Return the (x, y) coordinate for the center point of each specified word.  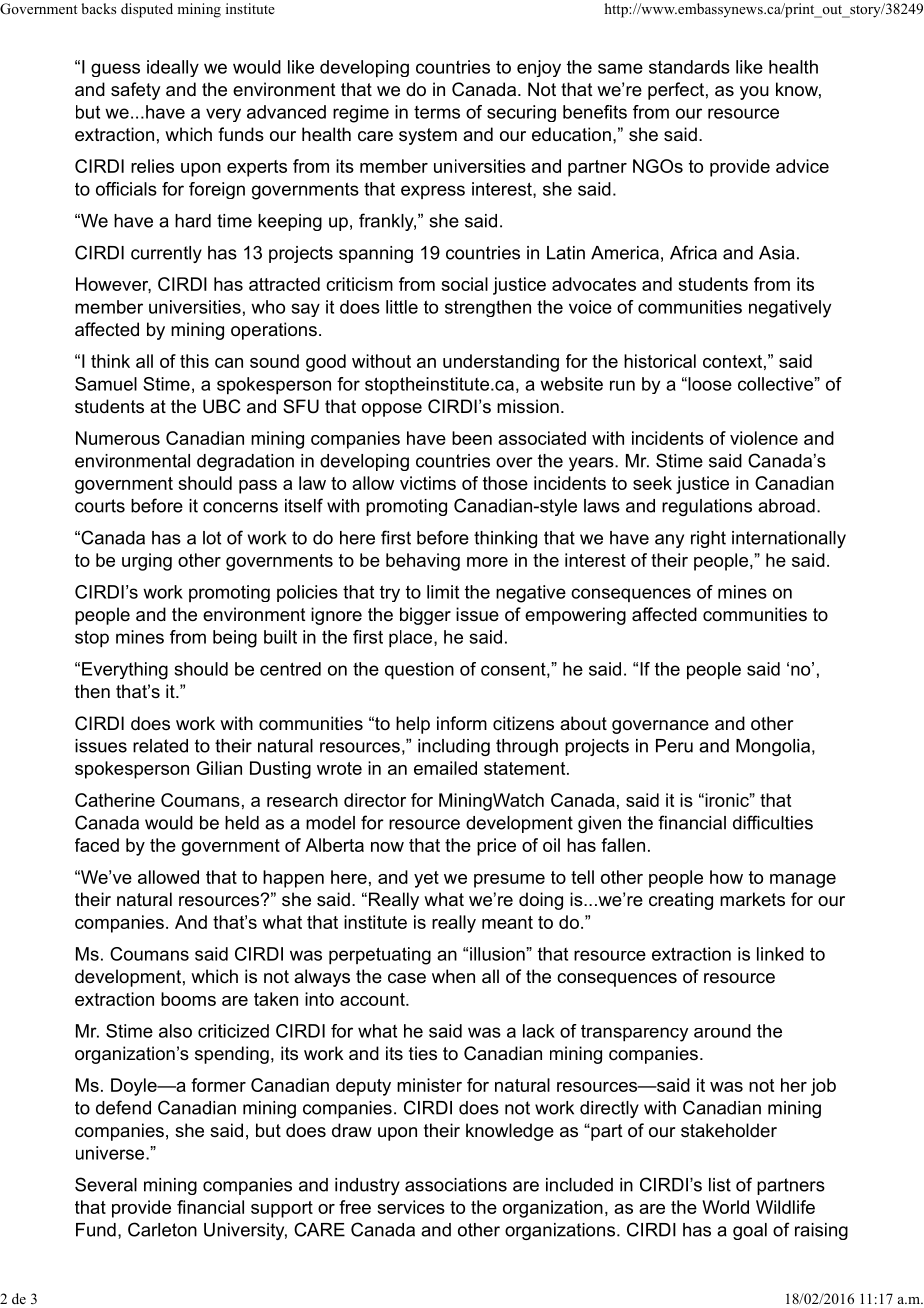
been (472, 438)
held (242, 823)
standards (689, 67)
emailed (445, 768)
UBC (222, 406)
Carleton (162, 1229)
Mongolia (773, 747)
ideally (173, 68)
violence (764, 438)
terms (437, 112)
